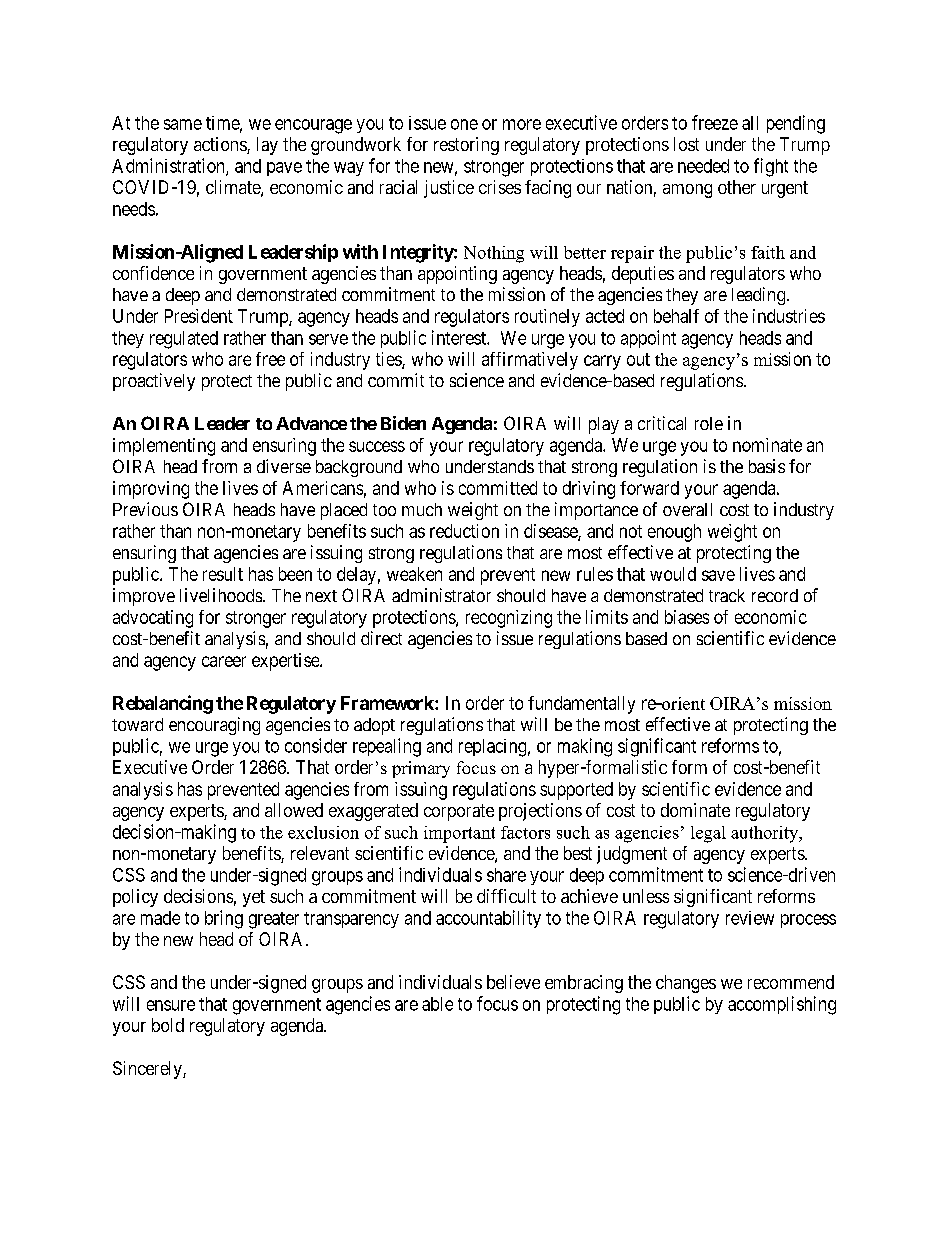 The image size is (952, 1233). What do you see at coordinates (221, 145) in the page?
I see `actions` at bounding box center [221, 145].
